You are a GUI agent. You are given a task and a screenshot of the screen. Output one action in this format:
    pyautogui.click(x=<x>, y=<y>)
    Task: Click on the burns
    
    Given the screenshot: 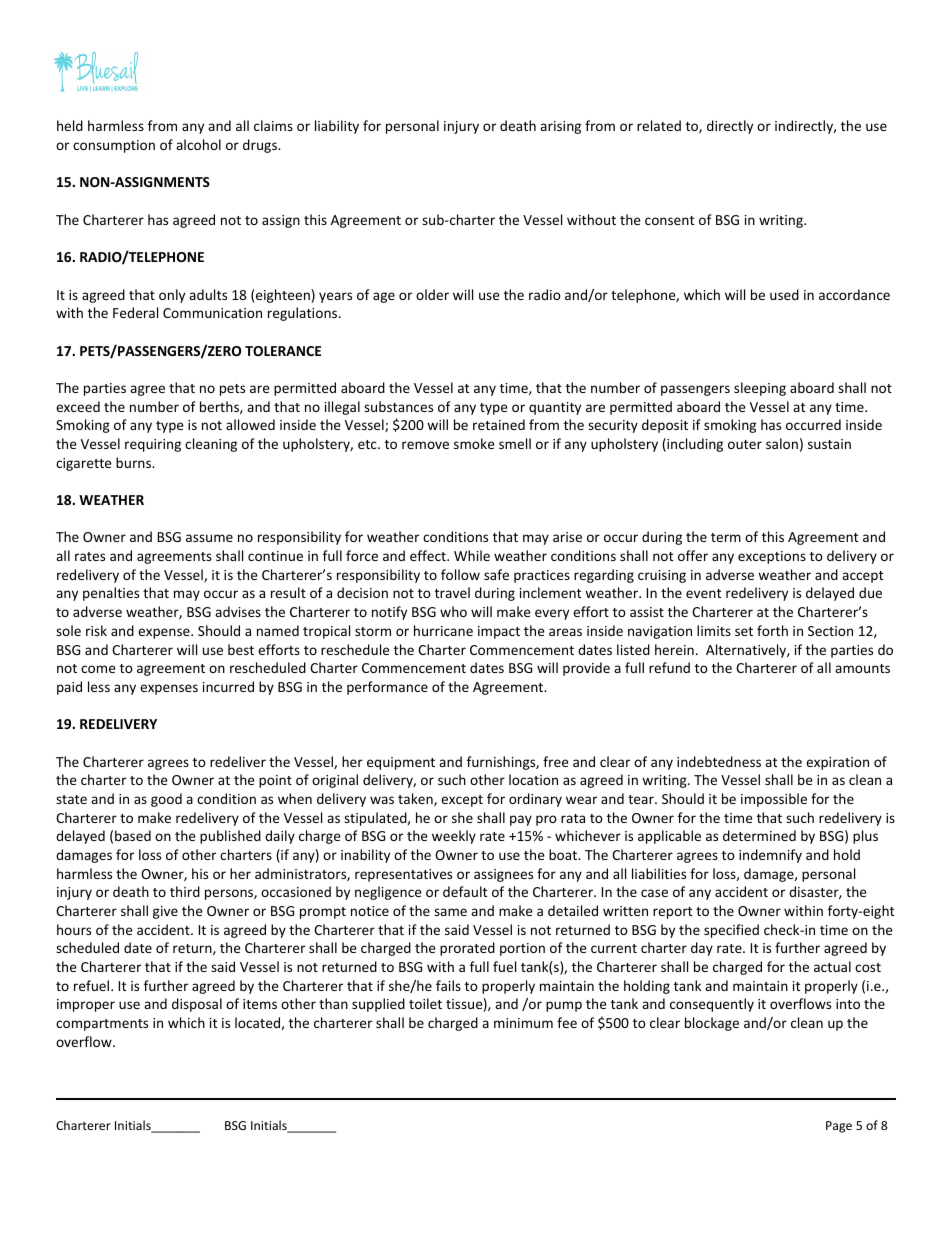 What is the action you would take?
    pyautogui.click(x=135, y=462)
